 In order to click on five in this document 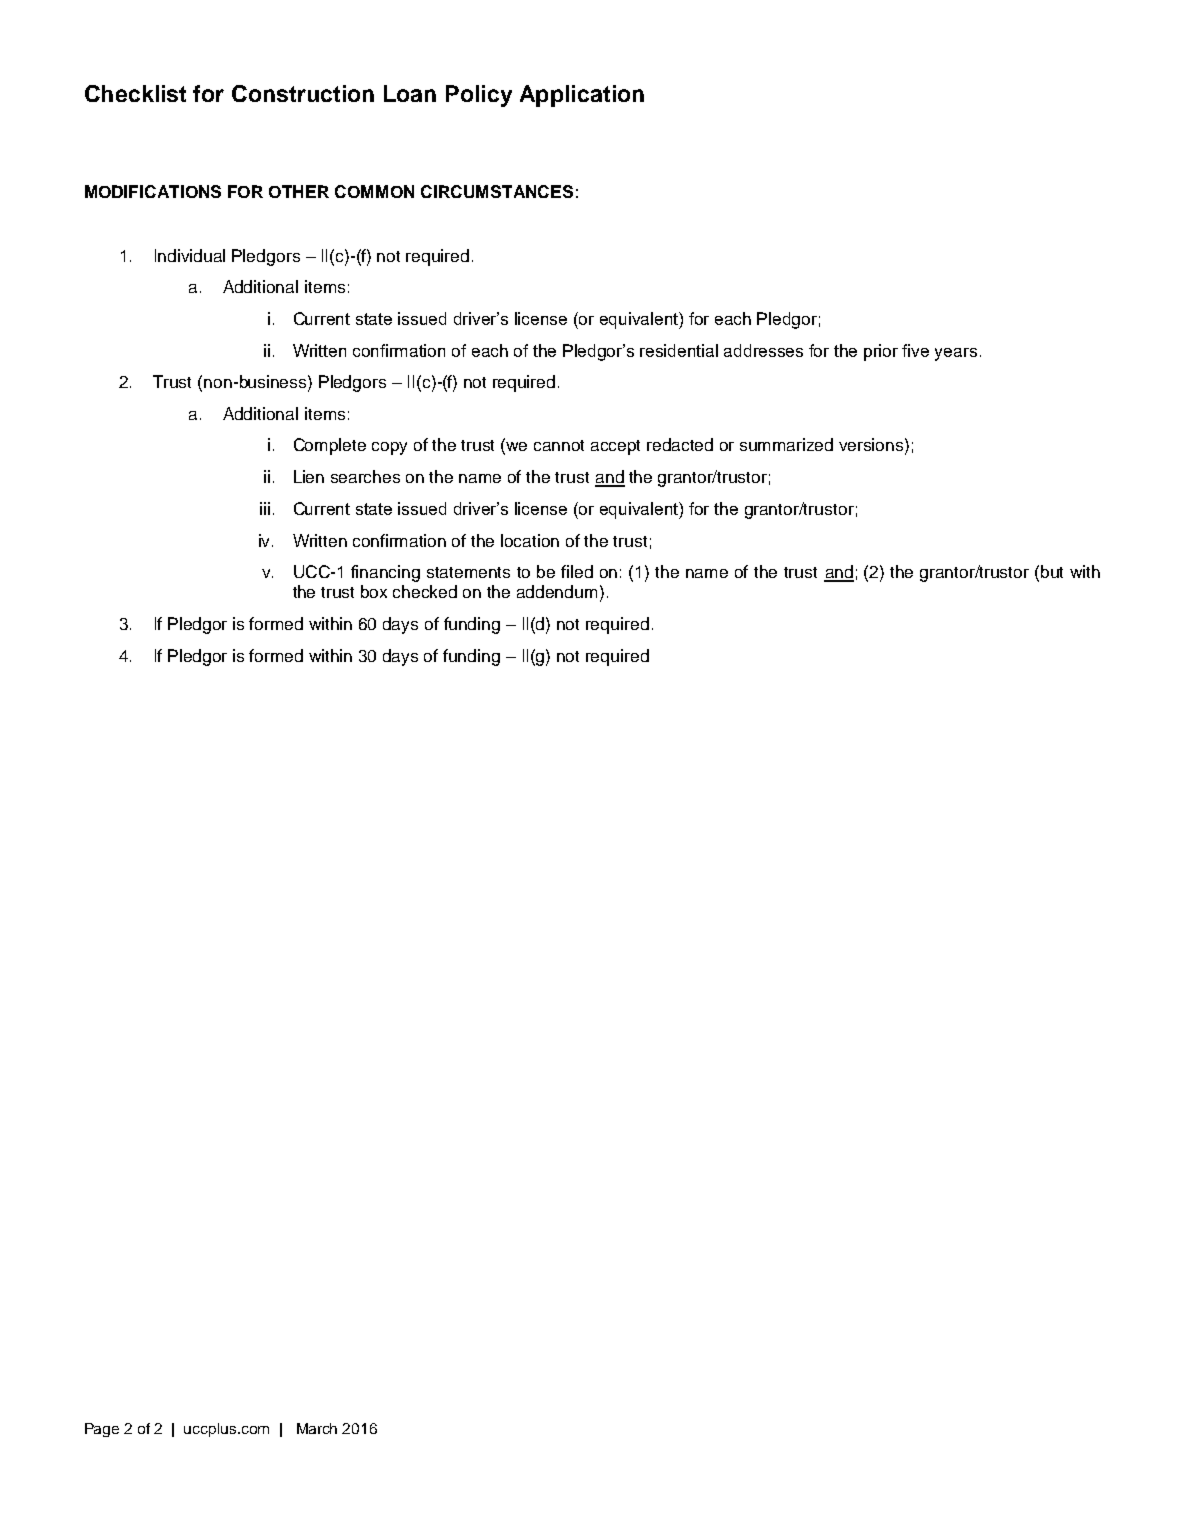, I will do `click(915, 350)`.
